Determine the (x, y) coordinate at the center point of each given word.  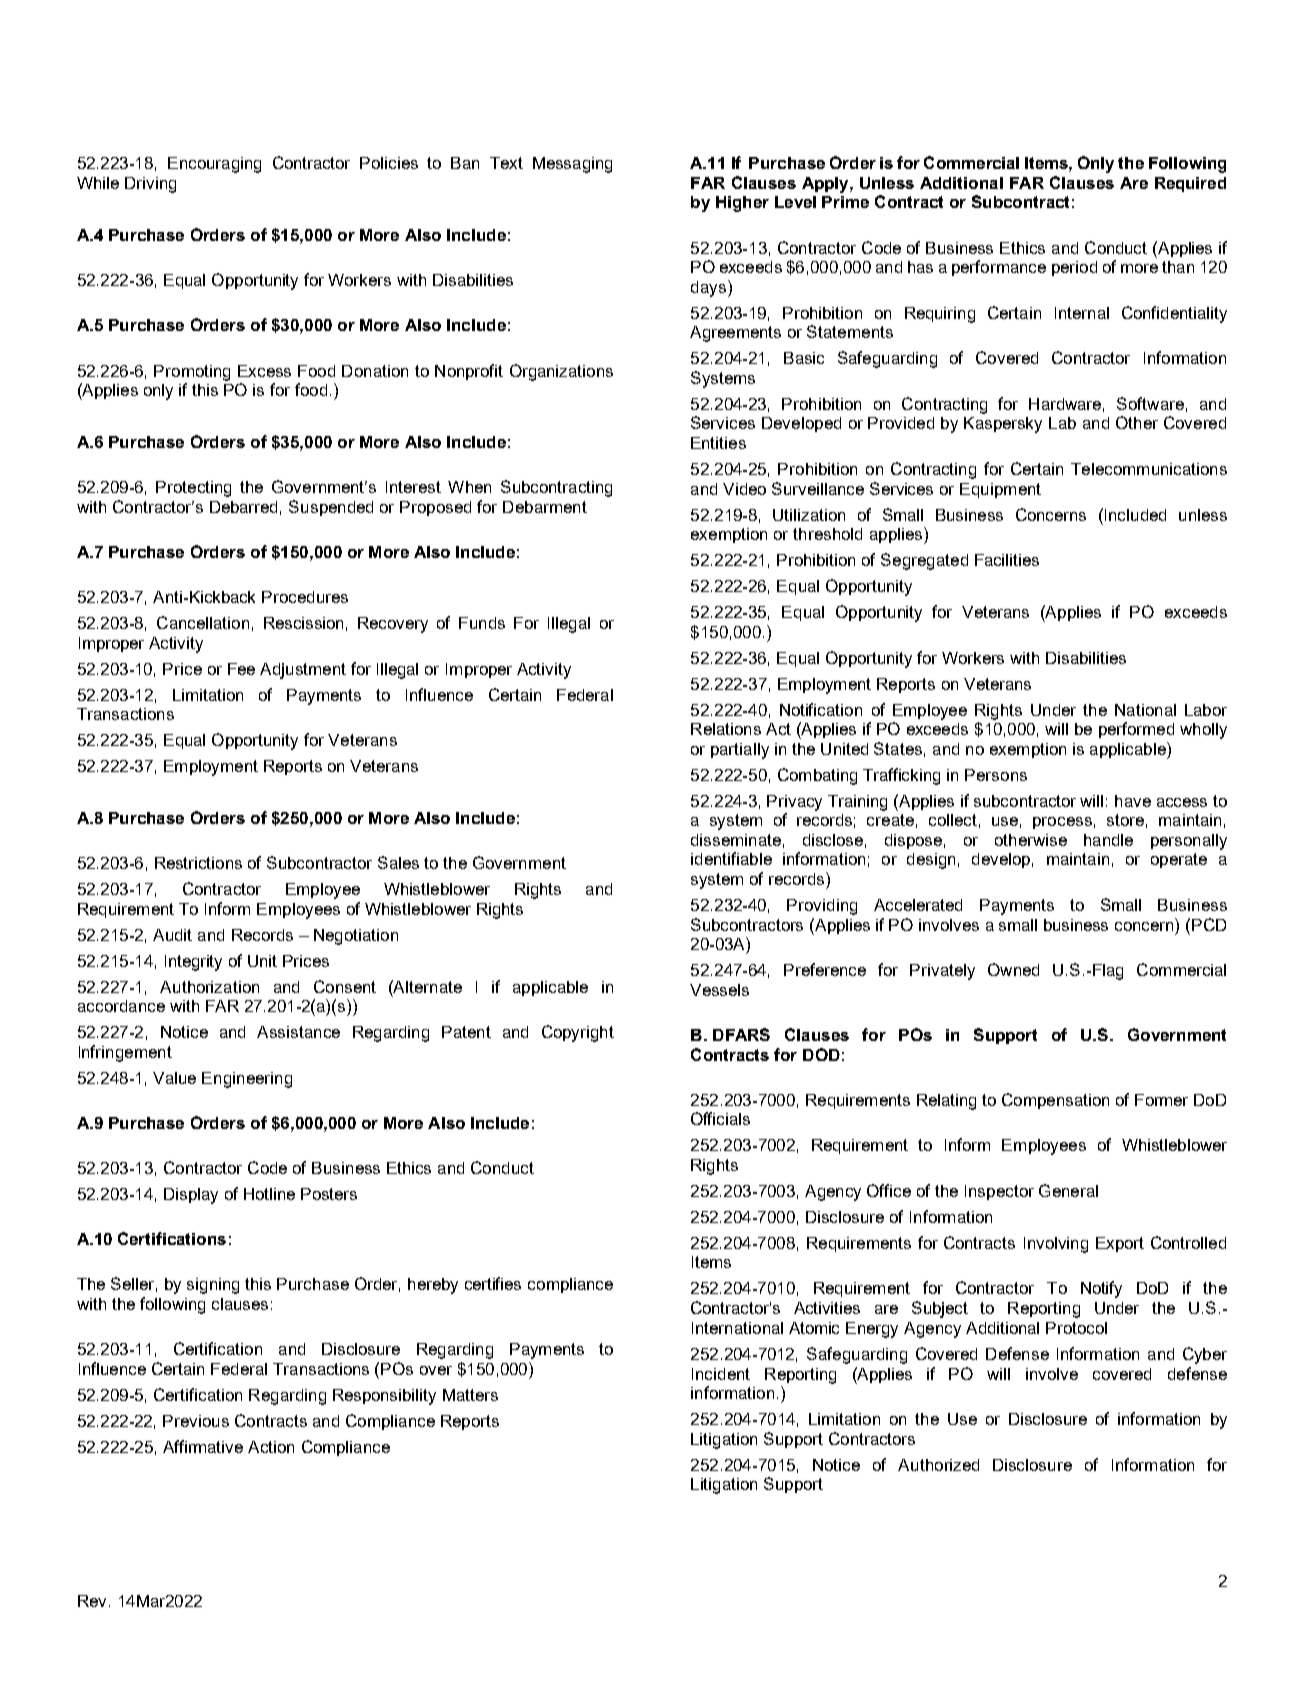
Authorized (938, 1465)
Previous (196, 1421)
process (1062, 823)
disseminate (736, 840)
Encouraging (214, 165)
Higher (742, 204)
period (1074, 268)
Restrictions (198, 863)
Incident (721, 1374)
